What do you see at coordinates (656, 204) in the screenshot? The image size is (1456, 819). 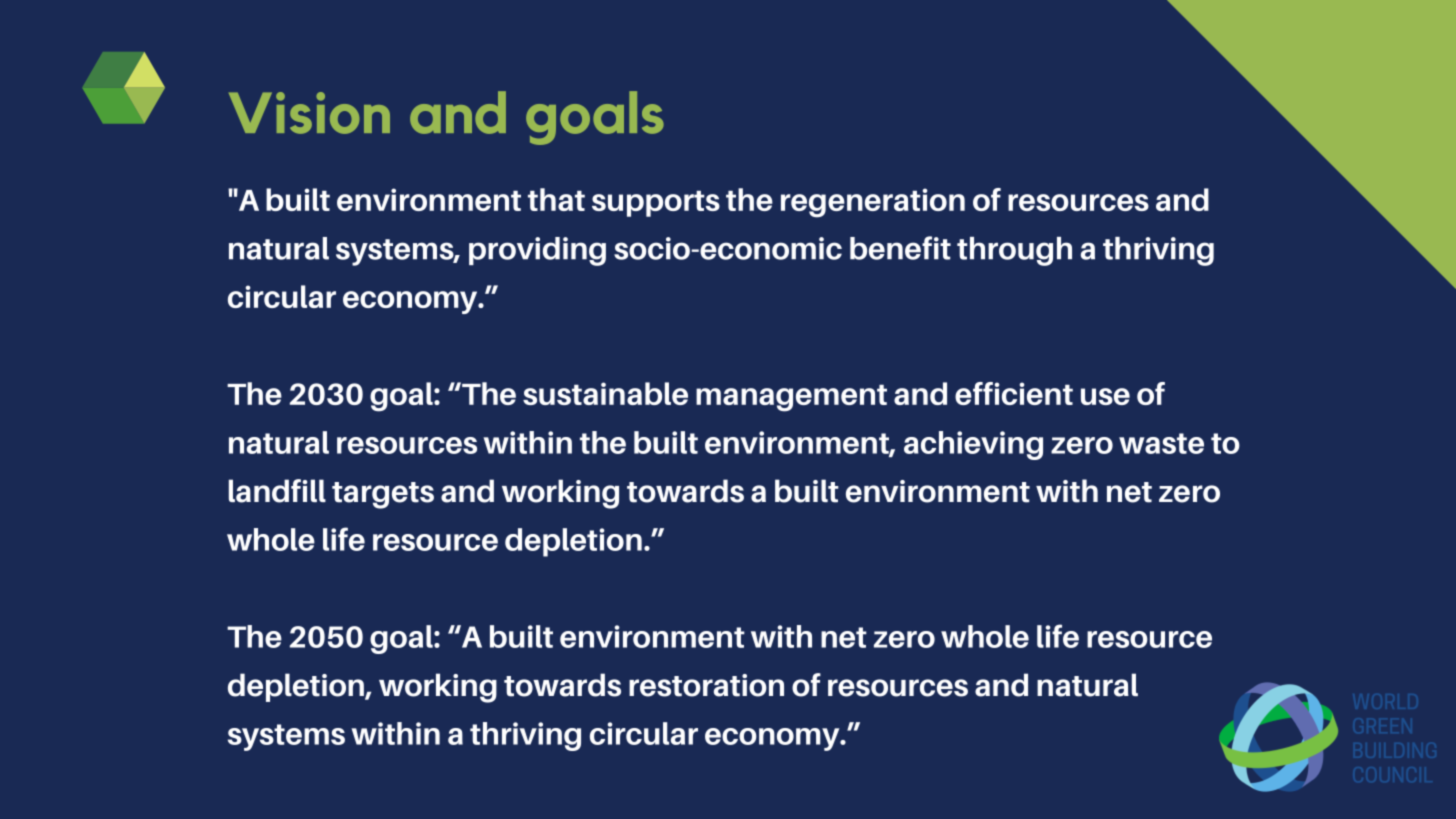 I see `supports` at bounding box center [656, 204].
